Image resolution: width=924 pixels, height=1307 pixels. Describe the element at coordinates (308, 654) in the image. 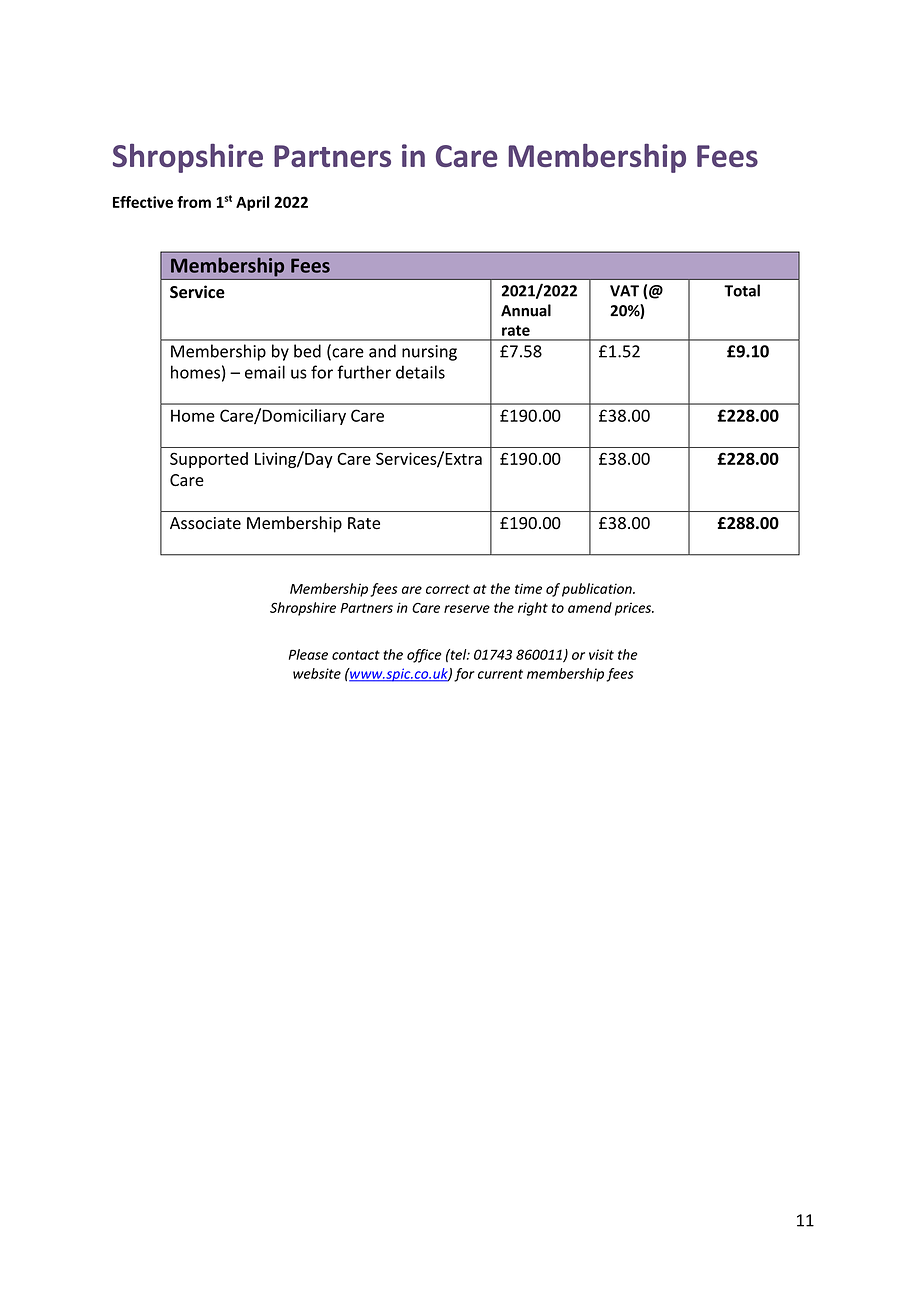

I see `Please` at that location.
